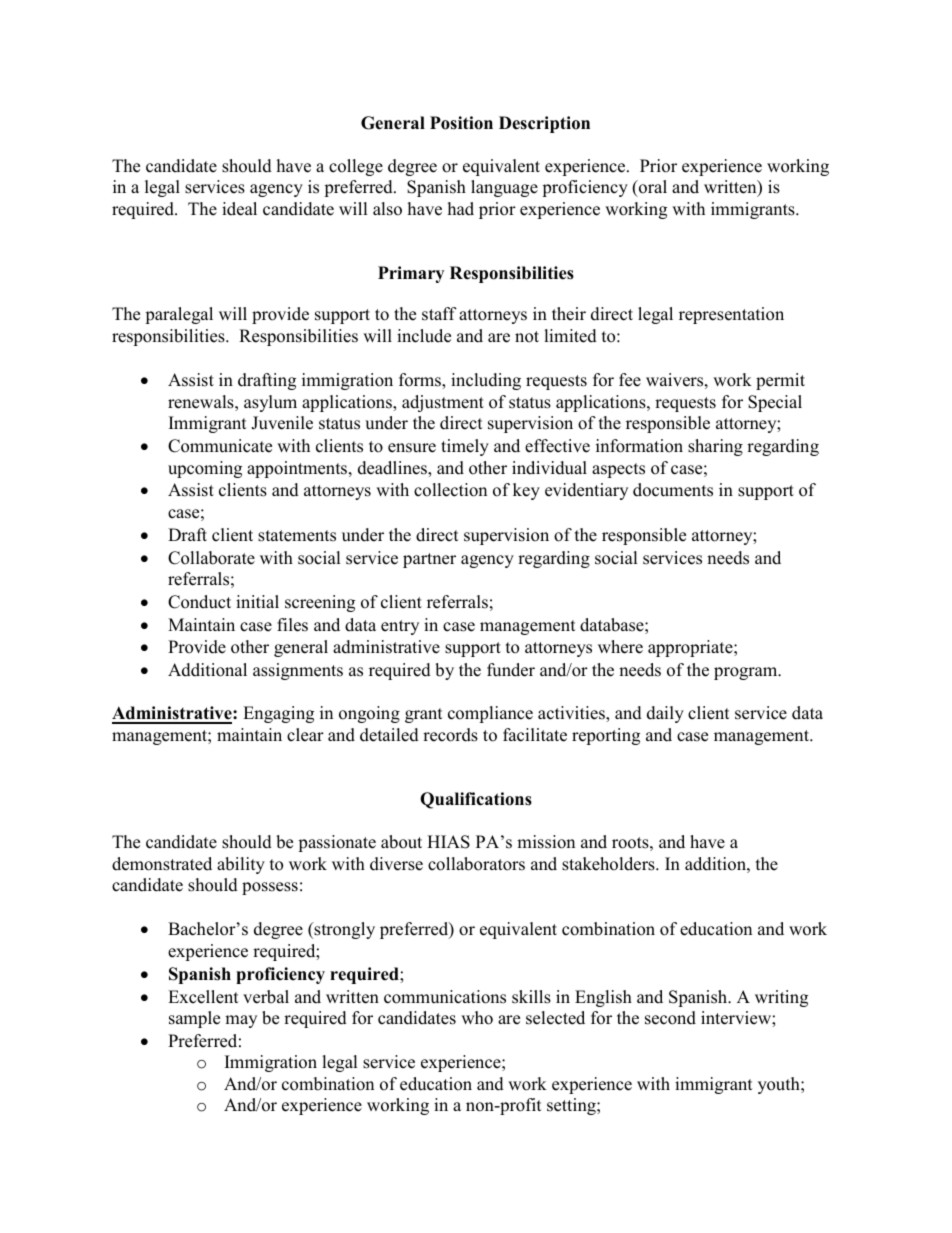 The width and height of the page is (952, 1233). Describe the element at coordinates (445, 997) in the page. I see `communications` at that location.
